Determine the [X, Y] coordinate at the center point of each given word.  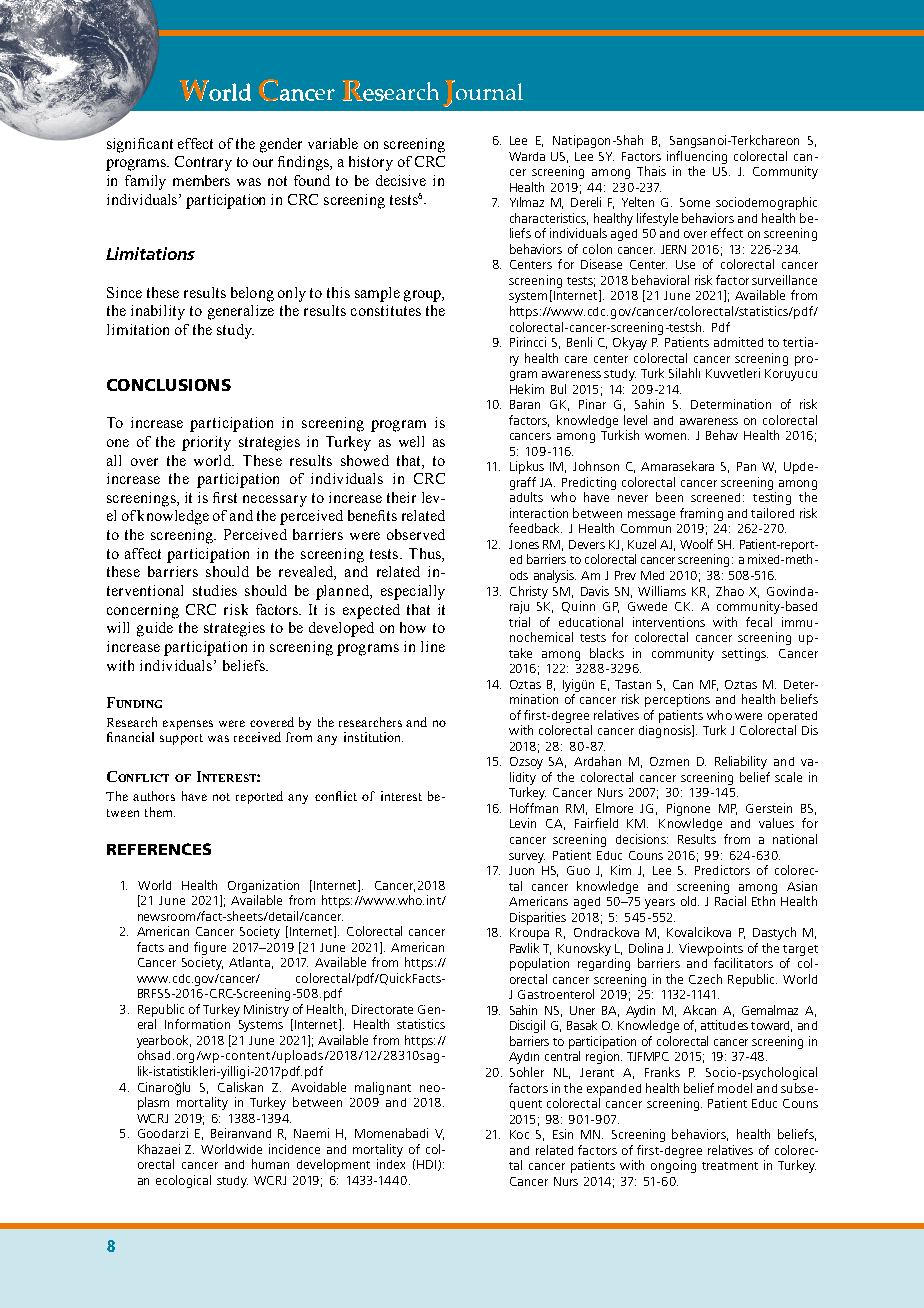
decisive [401, 180]
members [201, 180]
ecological [183, 1181]
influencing [697, 157]
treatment [730, 1166]
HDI [428, 1165]
